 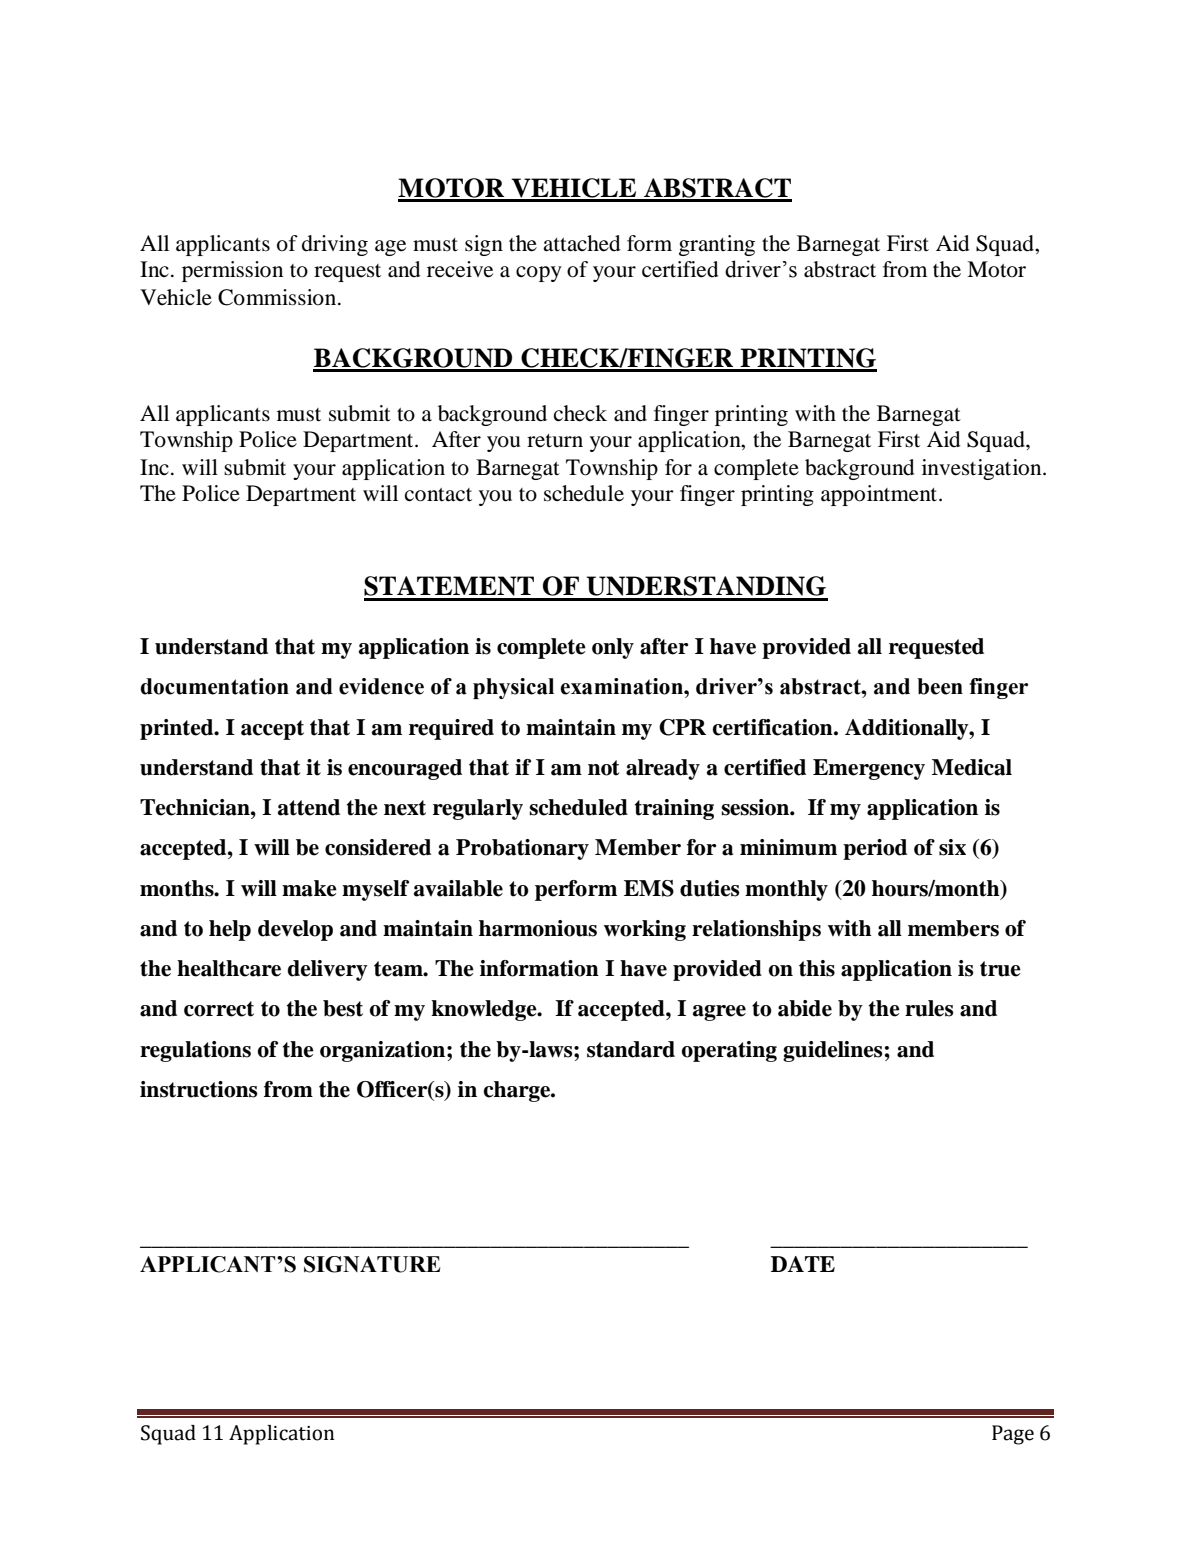 I want to click on attached, so click(x=582, y=243).
